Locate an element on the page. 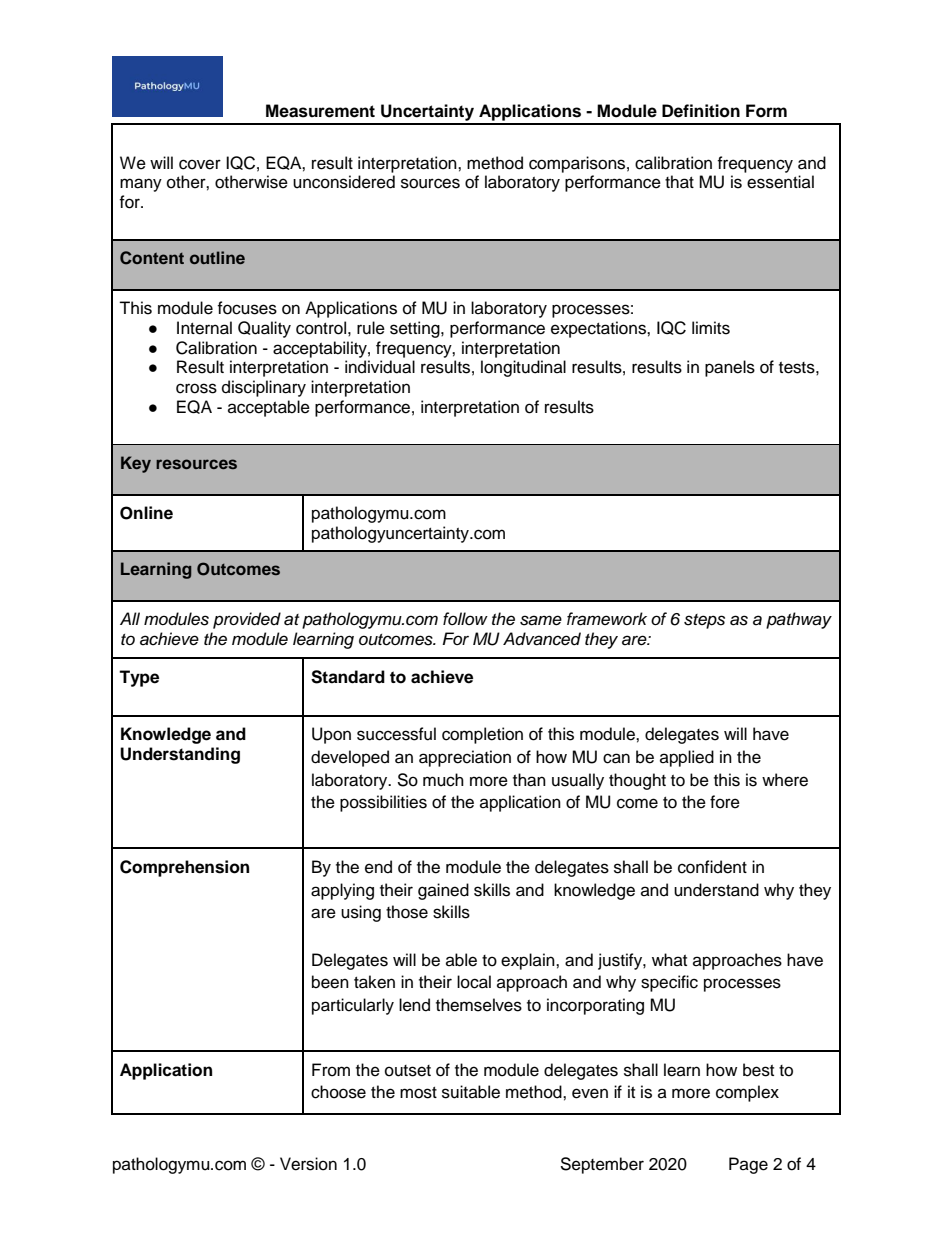  gained is located at coordinates (443, 891).
